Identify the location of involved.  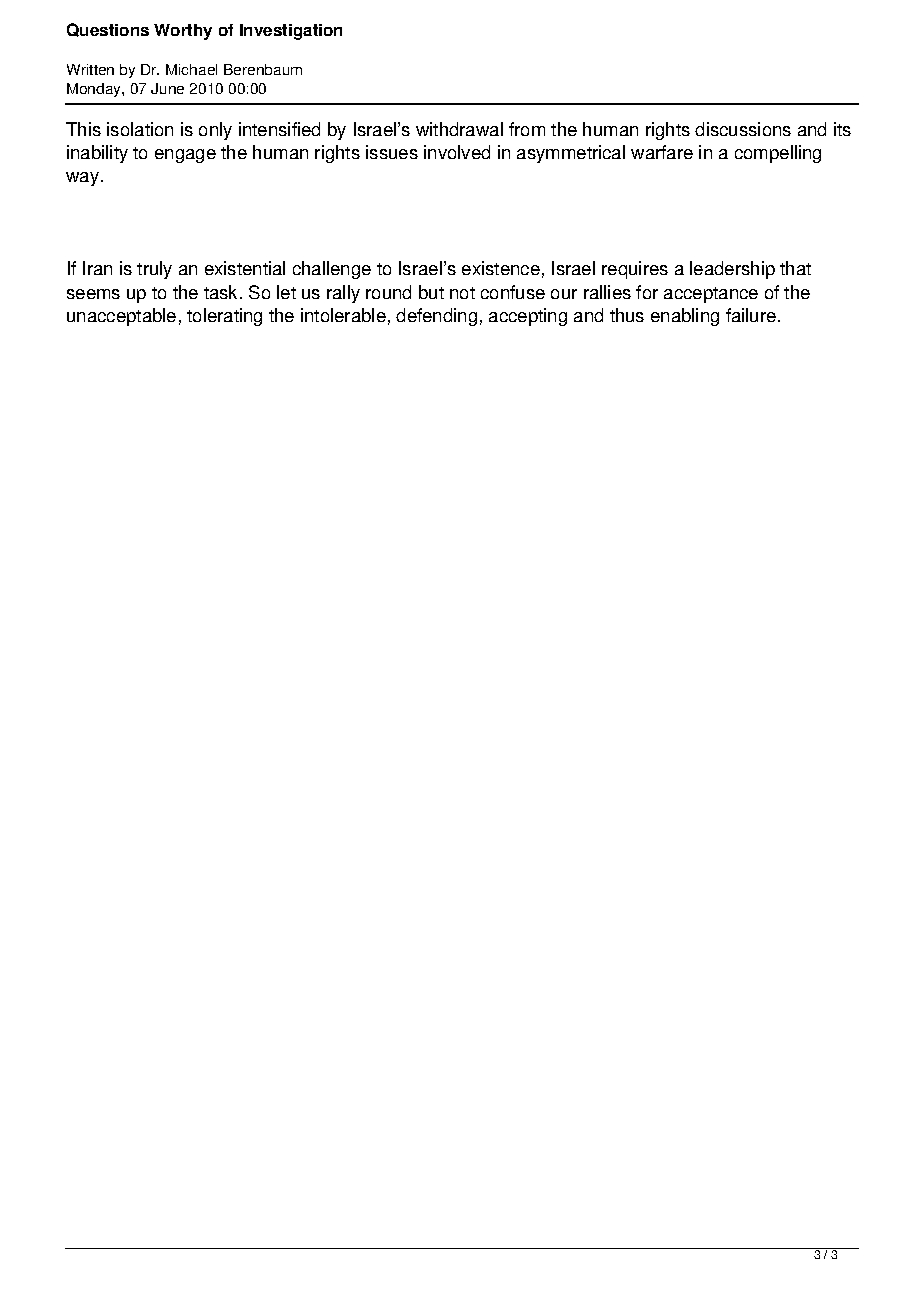
(457, 152).
